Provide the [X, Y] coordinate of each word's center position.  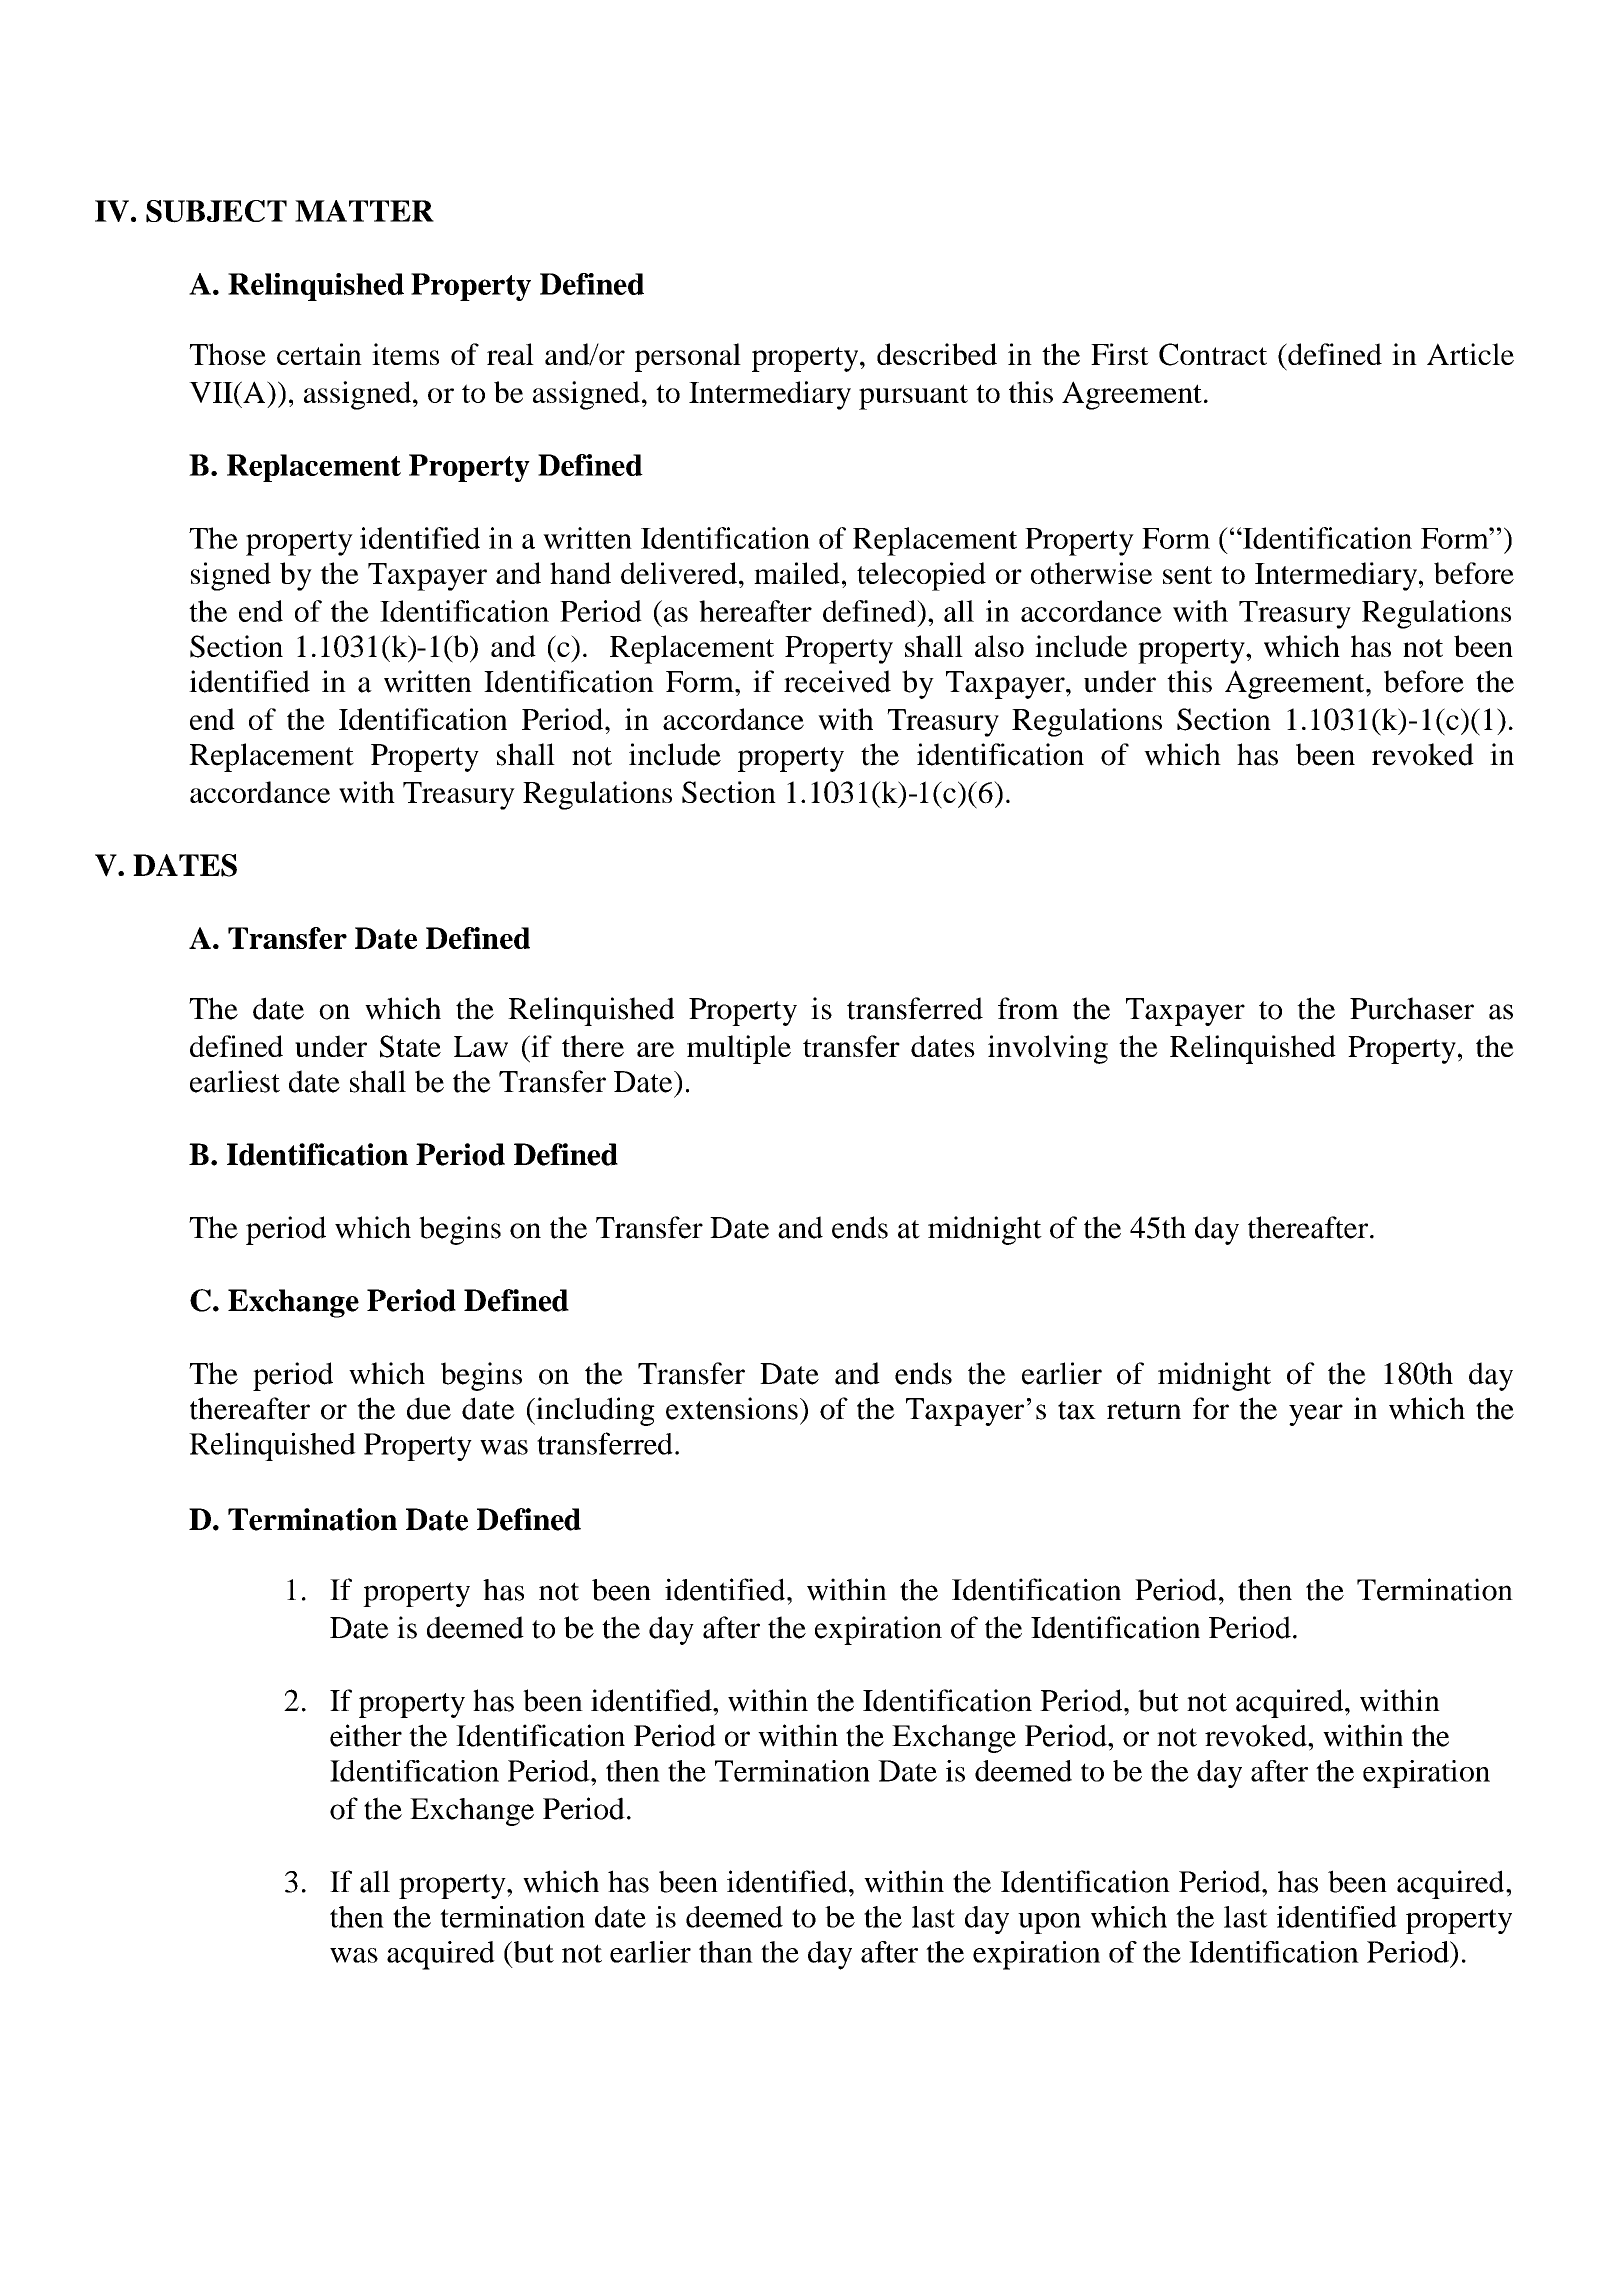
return [1144, 1410]
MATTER [364, 211]
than [726, 1952]
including [594, 1411]
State [410, 1046]
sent [1187, 575]
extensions [732, 1408]
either [366, 1735]
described [937, 354]
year [1316, 1415]
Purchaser [1412, 1008]
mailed [797, 573]
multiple [739, 1049]
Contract [1213, 354]
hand [580, 573]
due [429, 1408]
